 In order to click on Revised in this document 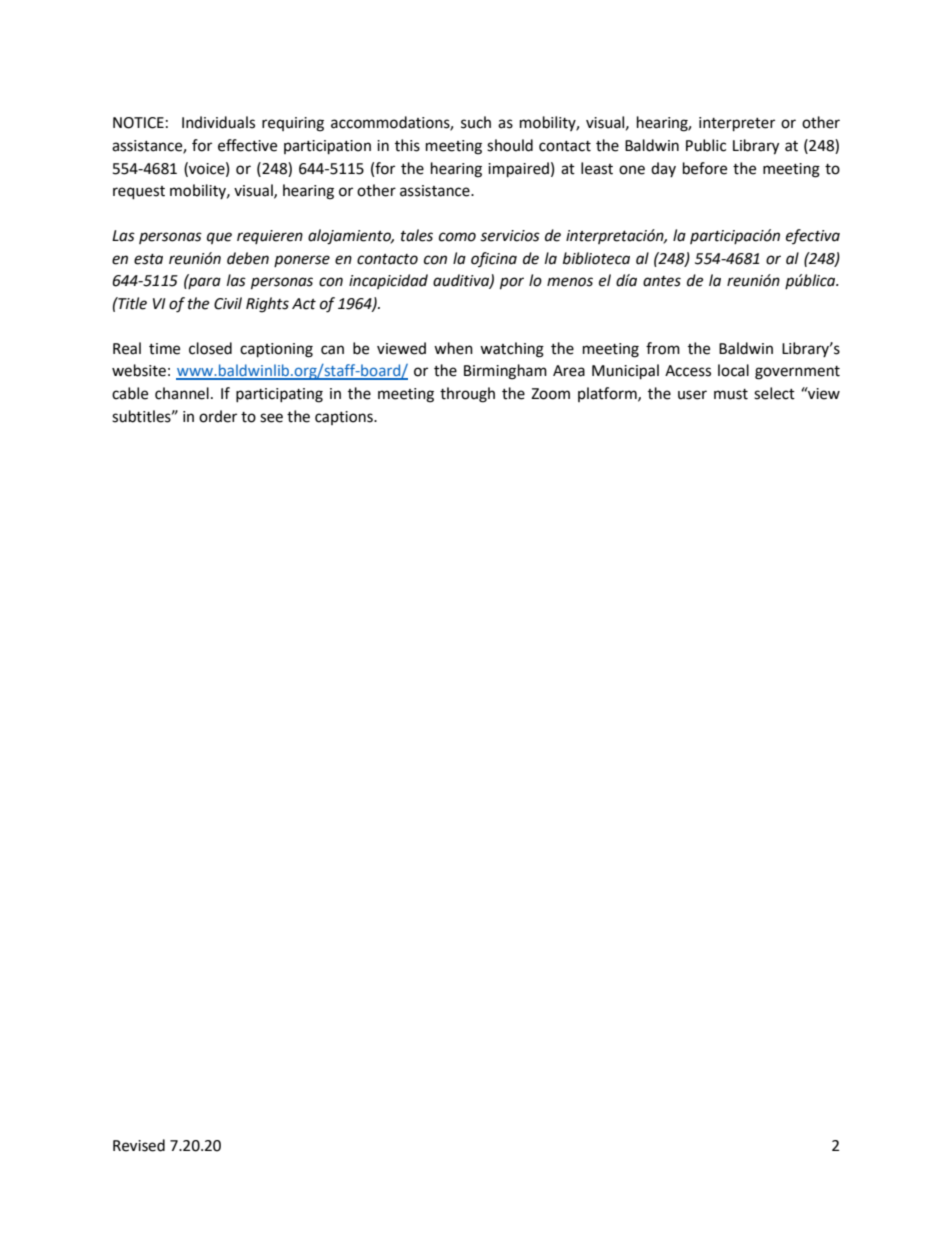, I will do `click(139, 1145)`.
